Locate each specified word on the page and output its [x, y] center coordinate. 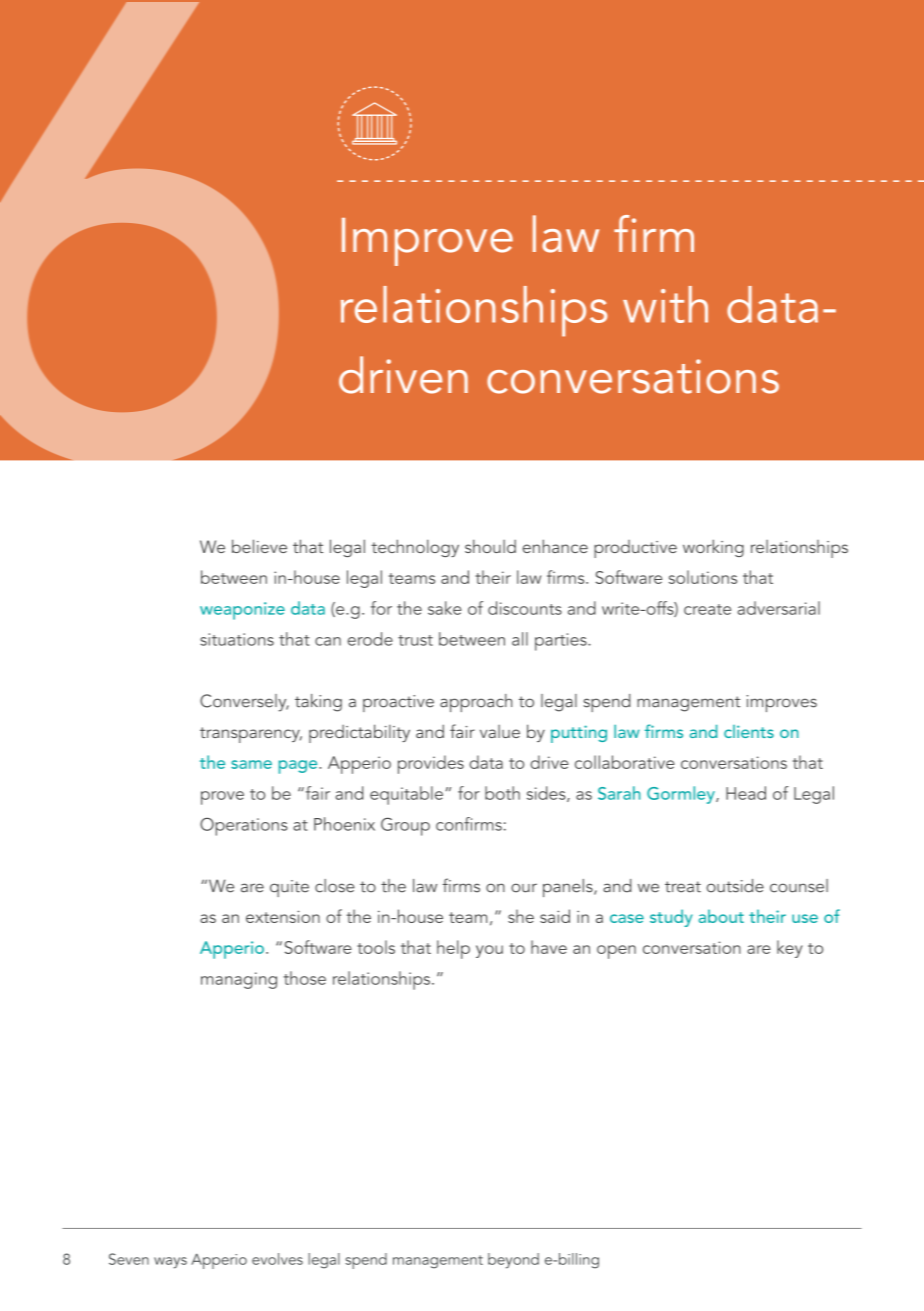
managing [239, 980]
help [453, 949]
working [713, 548]
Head [746, 793]
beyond [513, 1261]
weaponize [242, 611]
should [490, 546]
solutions [703, 577]
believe [259, 546]
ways [170, 1263]
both [502, 793]
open [616, 952]
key [790, 949]
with [665, 304]
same [251, 764]
